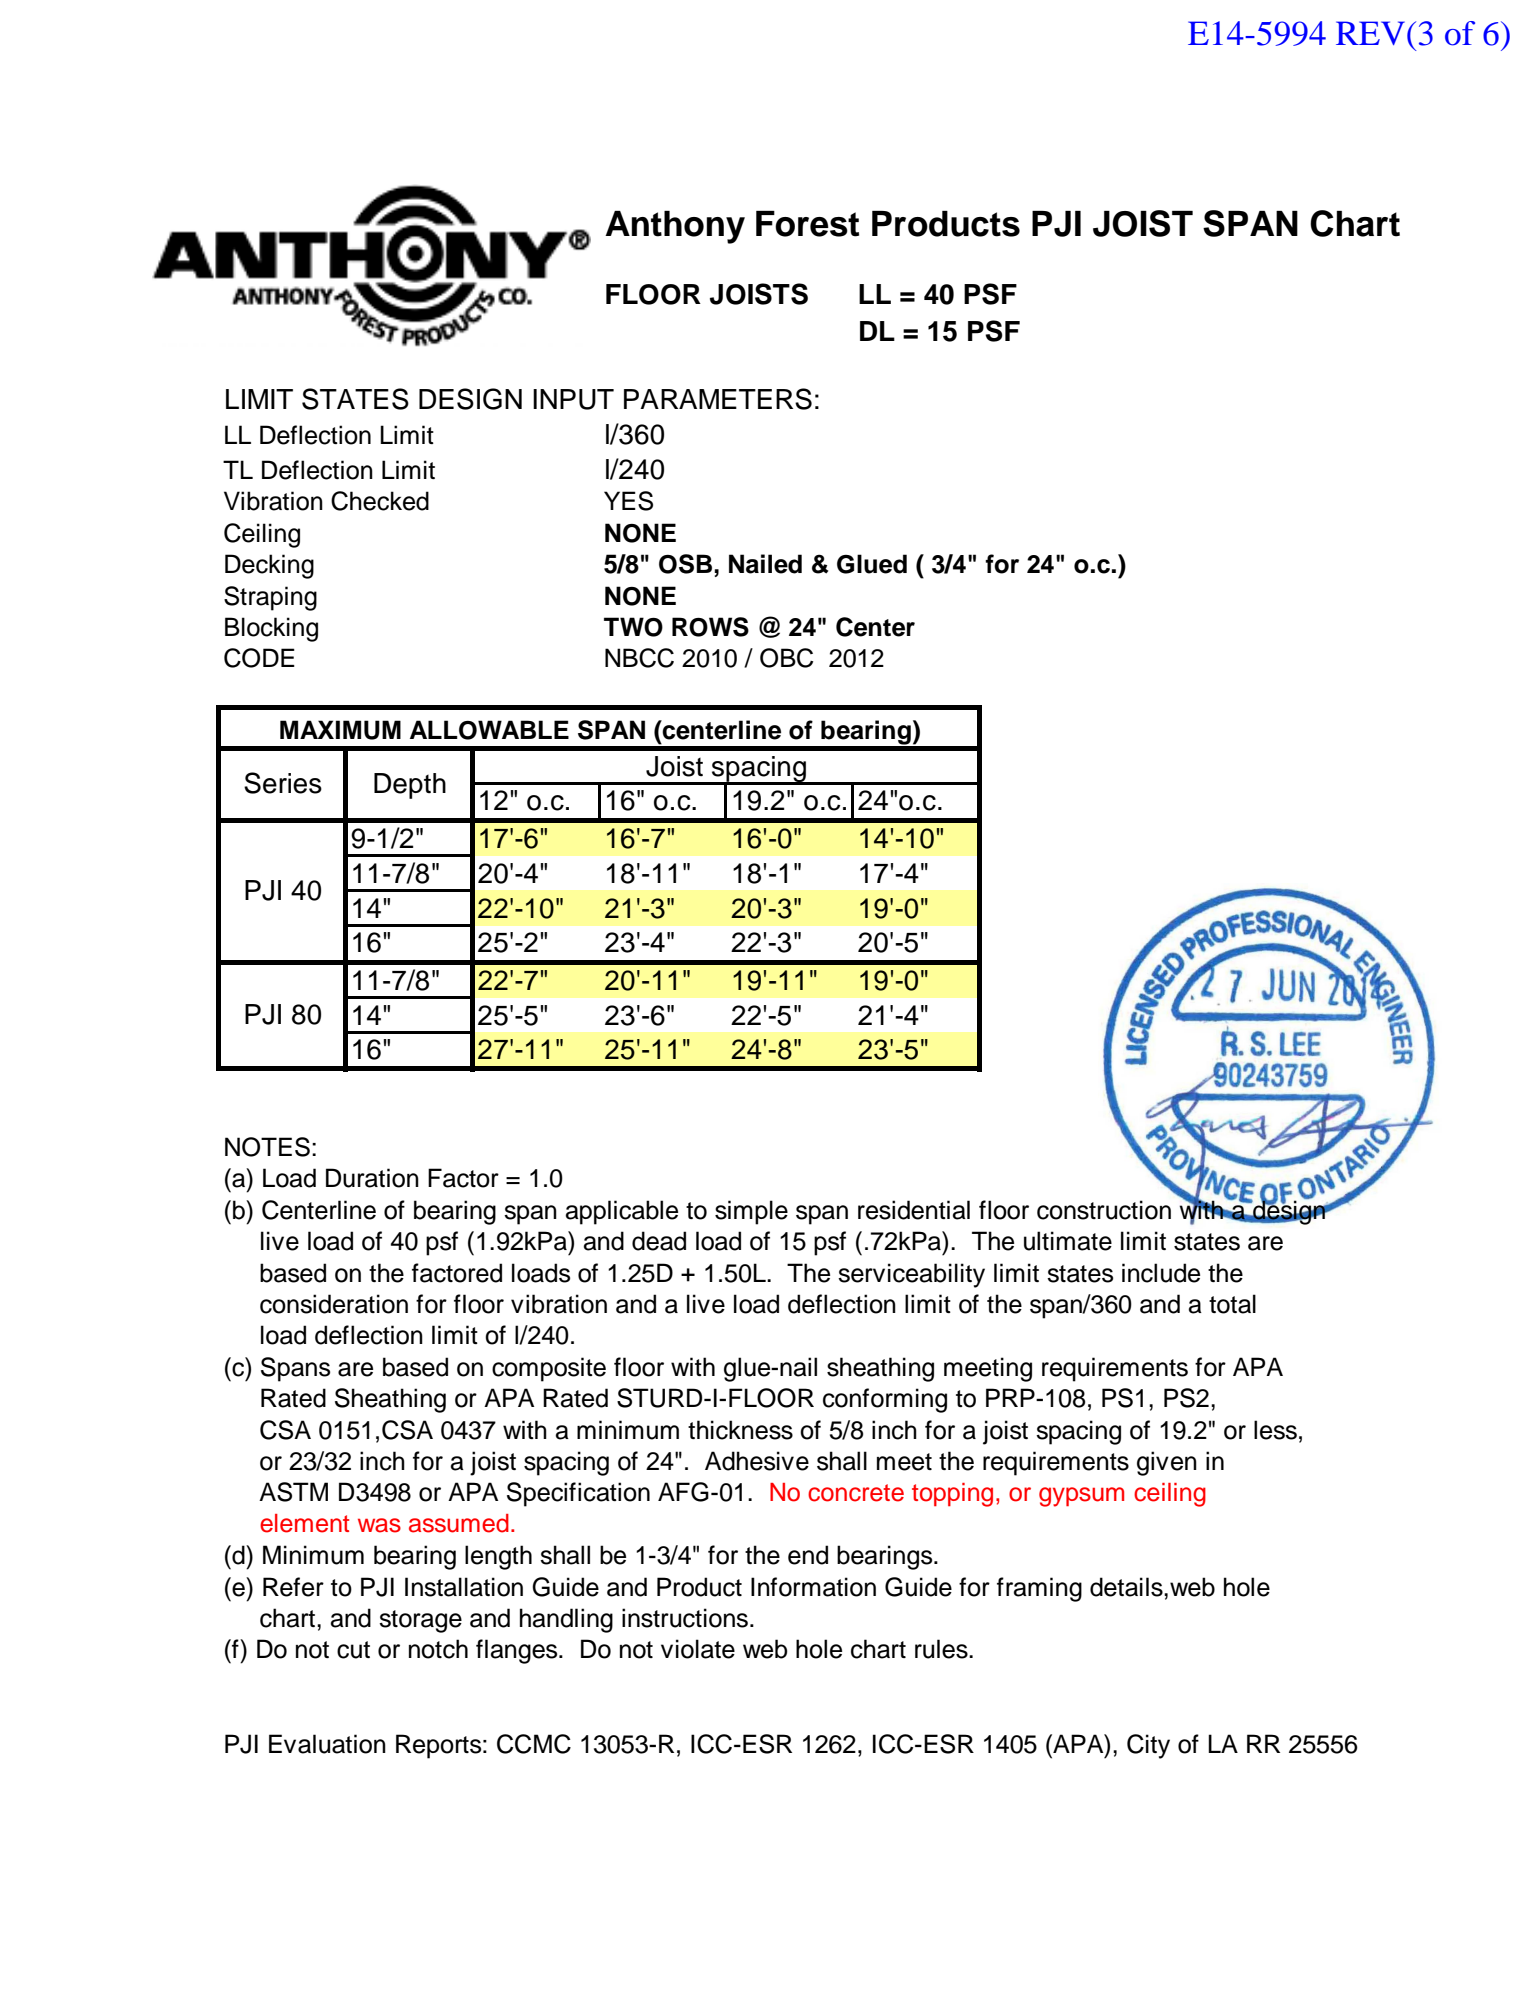 Image resolution: width=1540 pixels, height=1993 pixels. Describe the element at coordinates (751, 1212) in the page. I see `simple` at that location.
